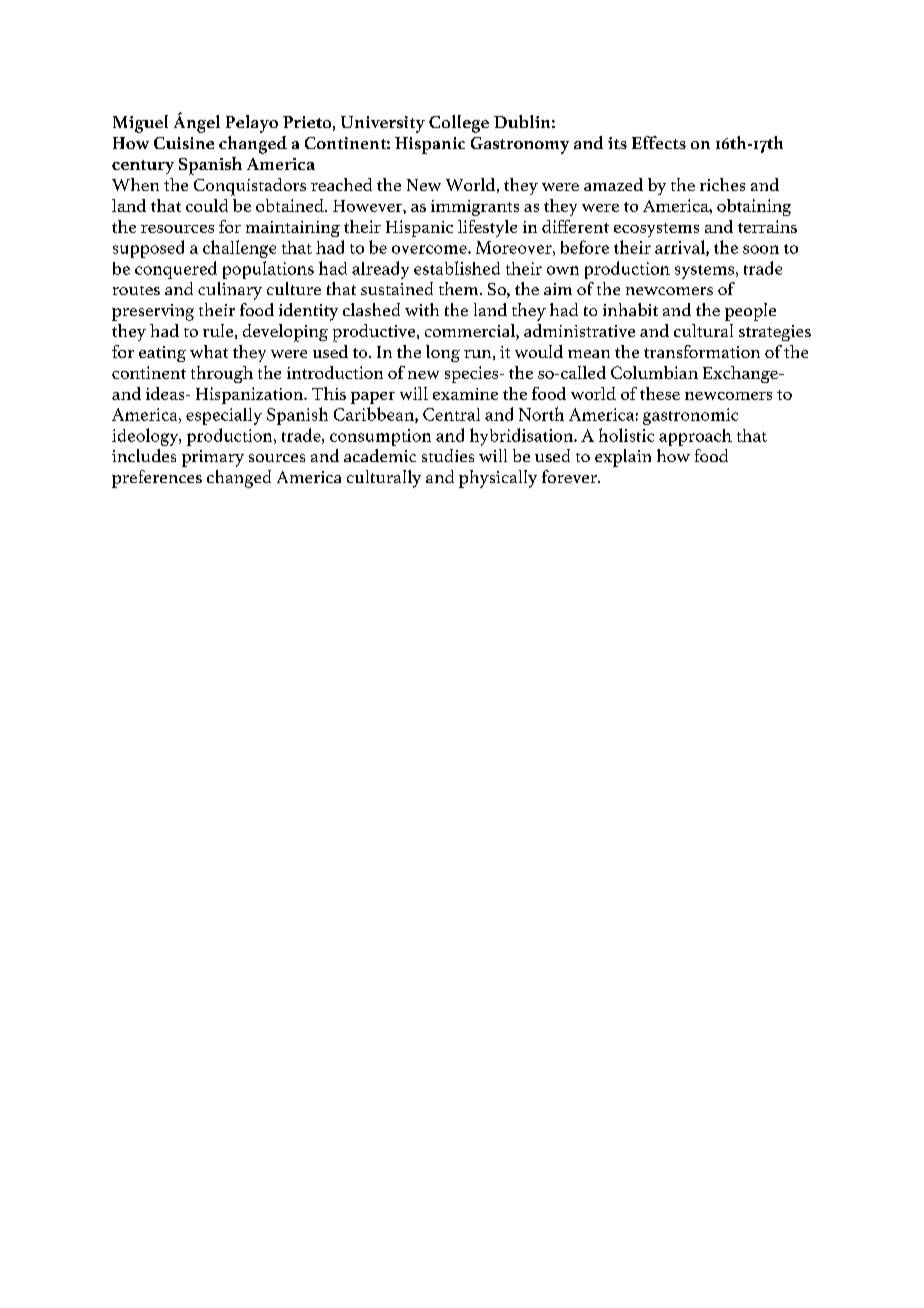 The width and height of the screenshot is (924, 1308). I want to click on College, so click(459, 124).
